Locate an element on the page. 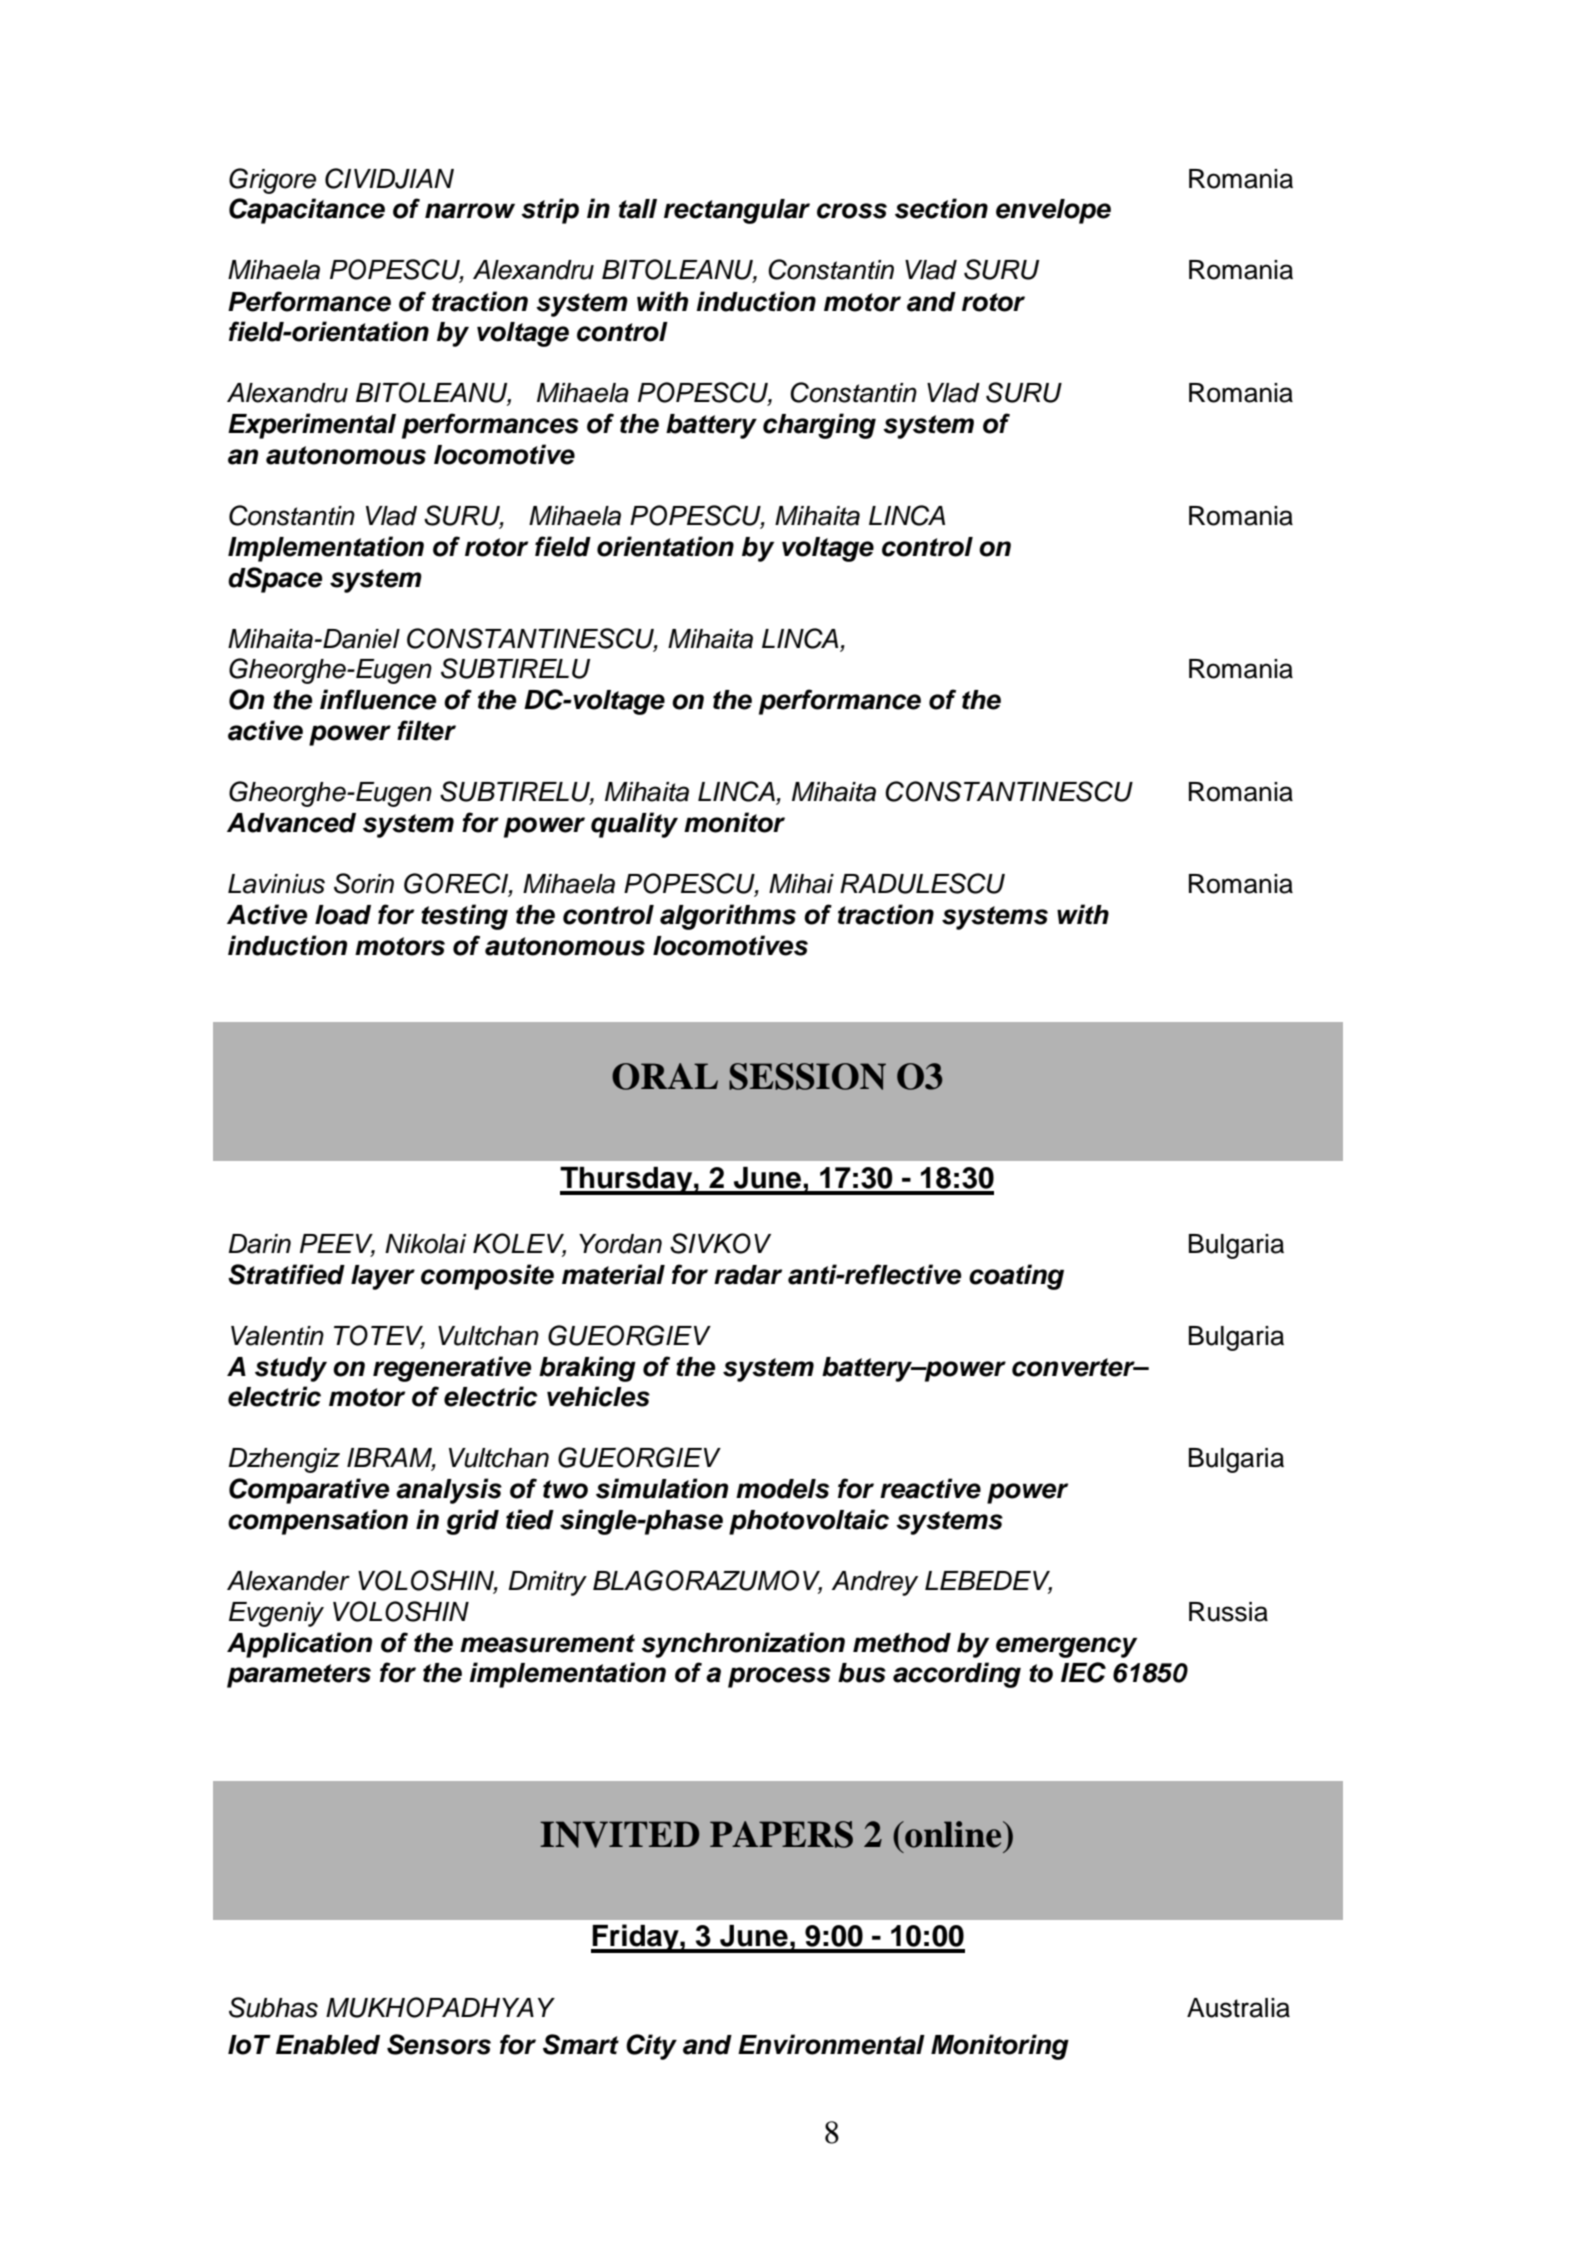  models is located at coordinates (782, 1489).
